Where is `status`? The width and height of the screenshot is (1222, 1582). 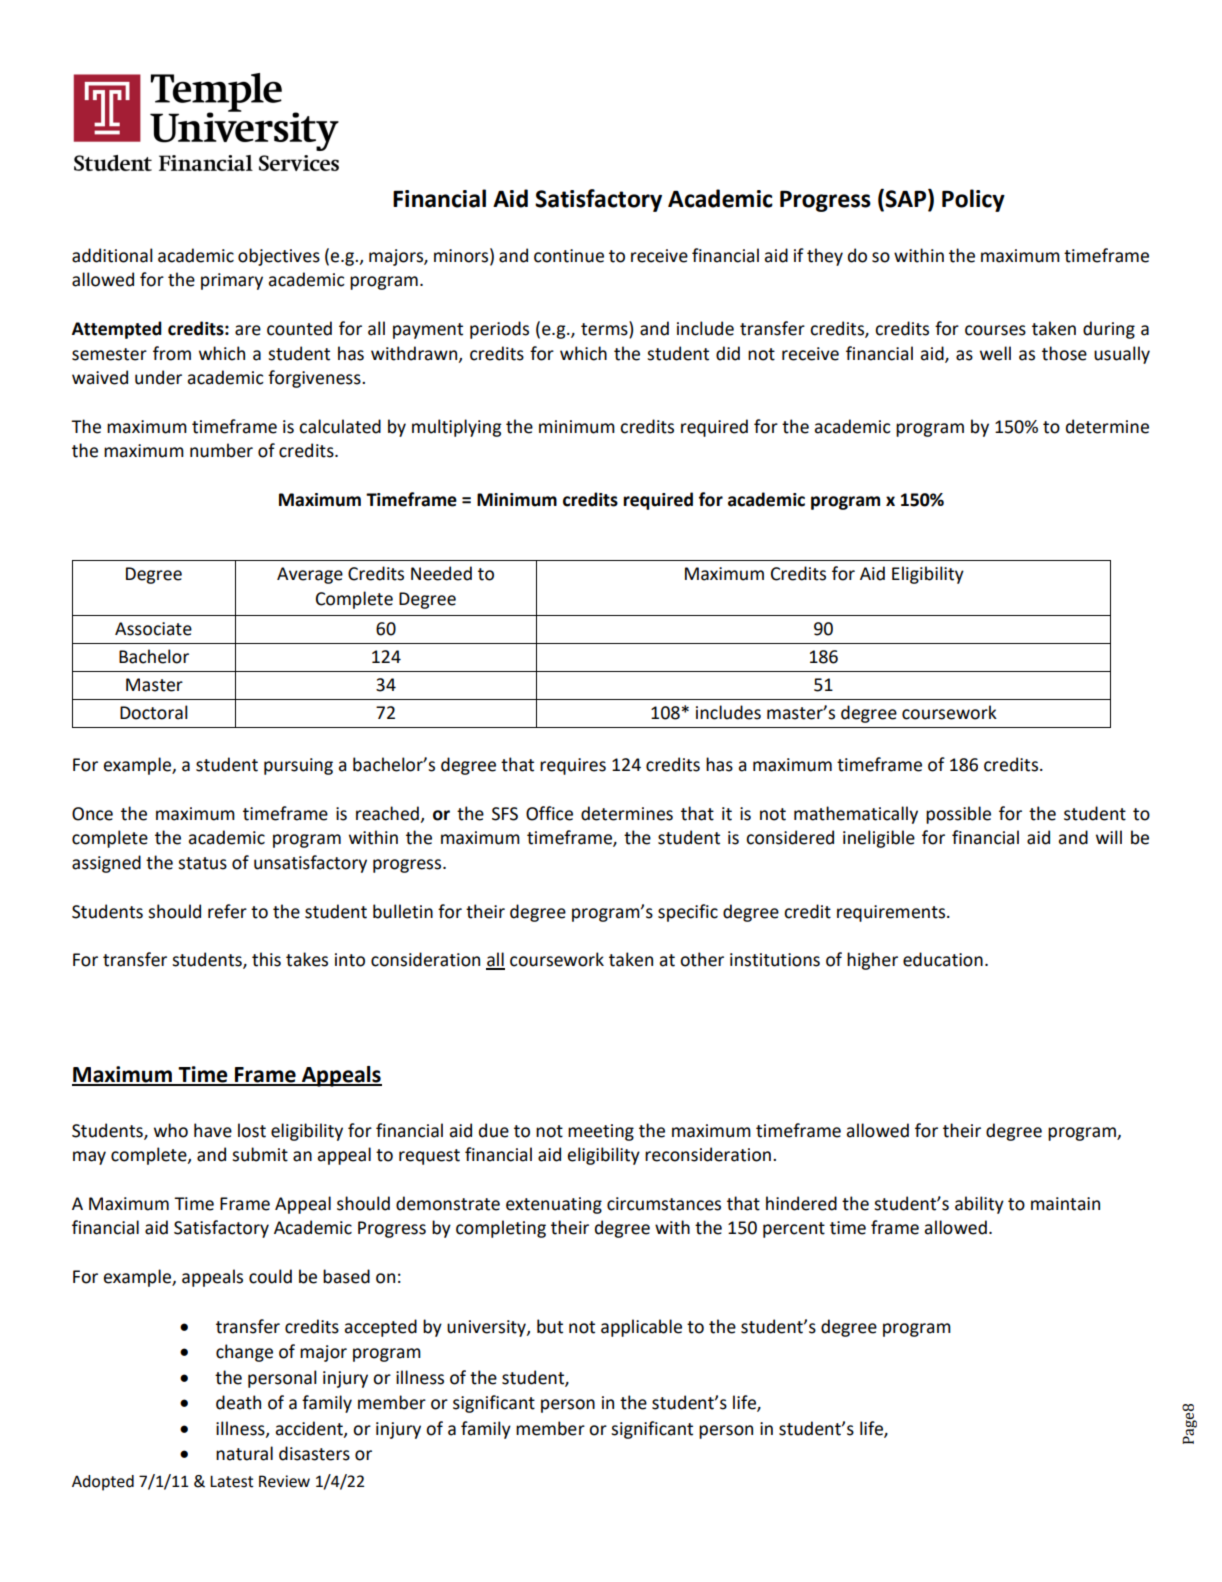 status is located at coordinates (202, 863).
